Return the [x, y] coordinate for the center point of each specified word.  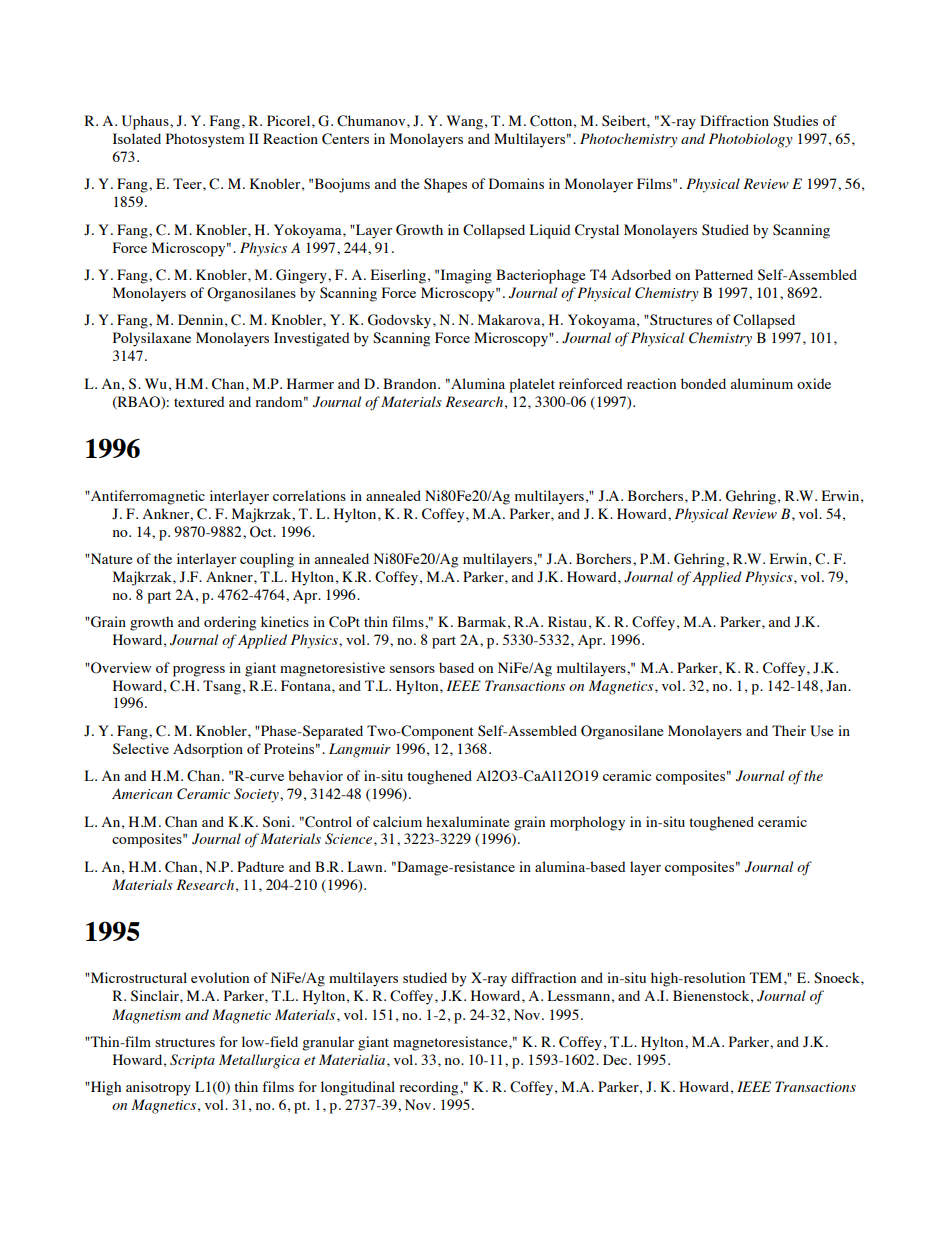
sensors [412, 669]
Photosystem [205, 140]
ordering [230, 623]
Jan [837, 685]
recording [430, 1088]
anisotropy [158, 1088]
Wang [464, 122]
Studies [795, 121]
